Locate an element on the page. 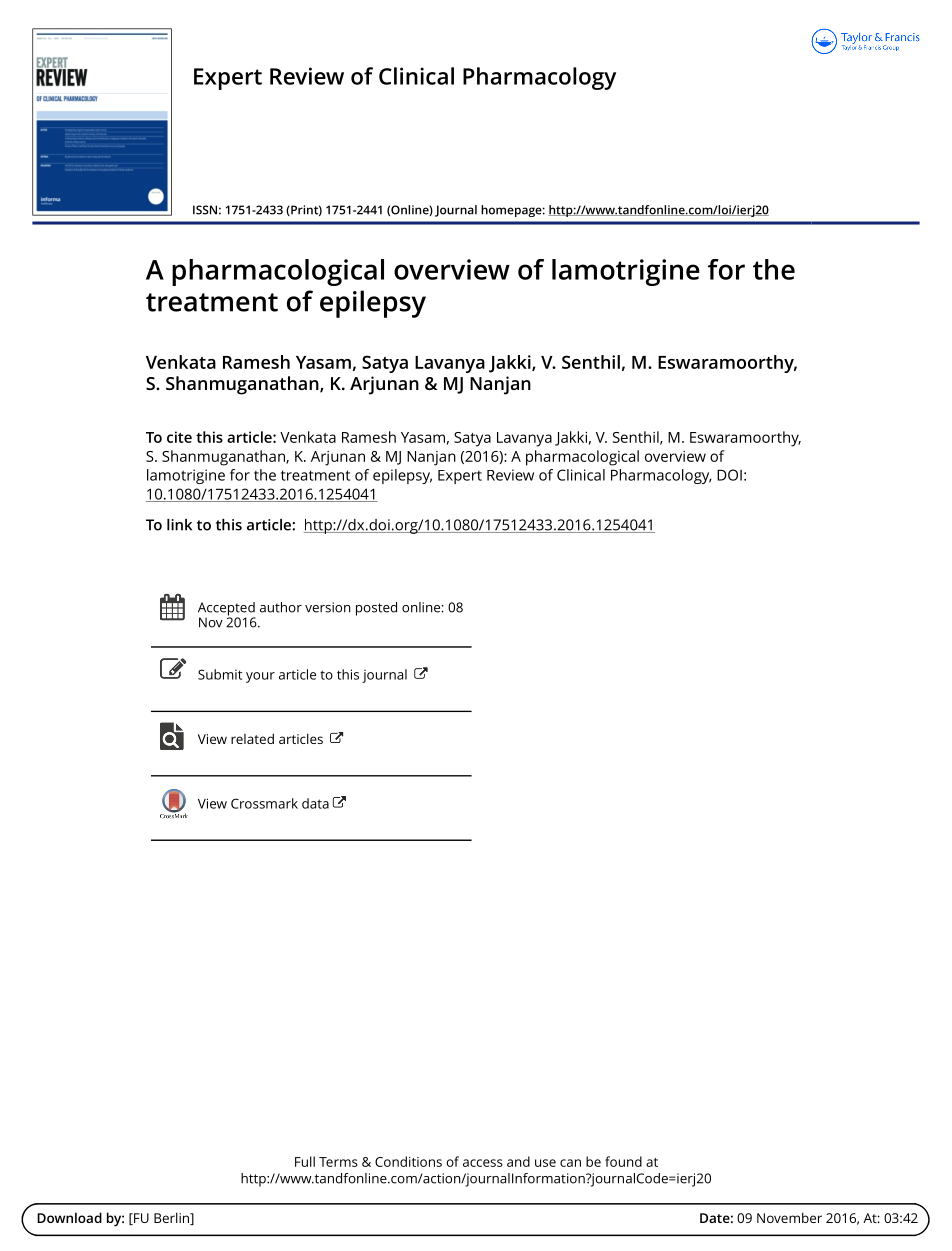  can is located at coordinates (570, 1163).
